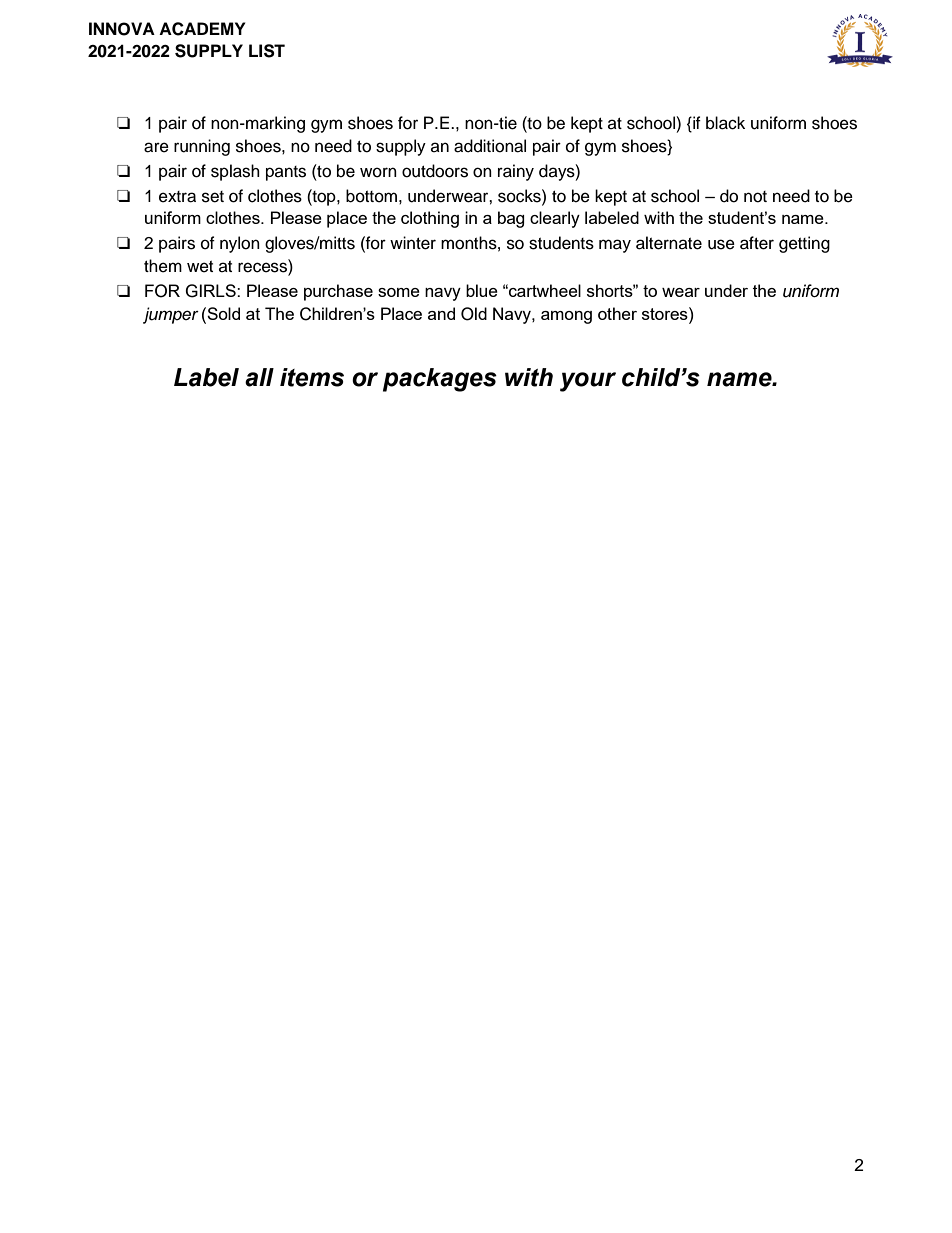 This page has height=1233, width=952. Describe the element at coordinates (725, 123) in the page. I see `black` at that location.
